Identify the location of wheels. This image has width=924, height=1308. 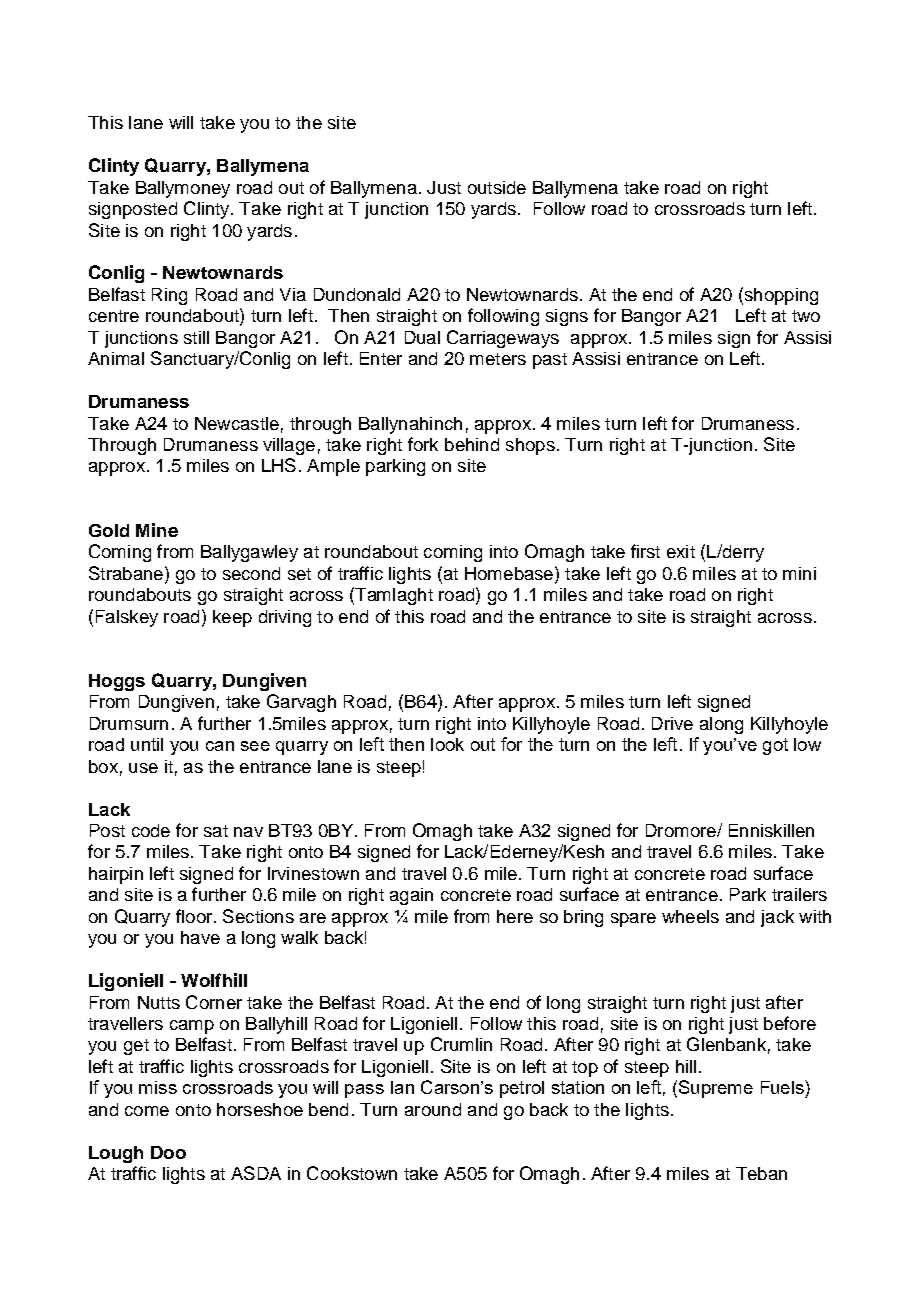
(690, 916).
